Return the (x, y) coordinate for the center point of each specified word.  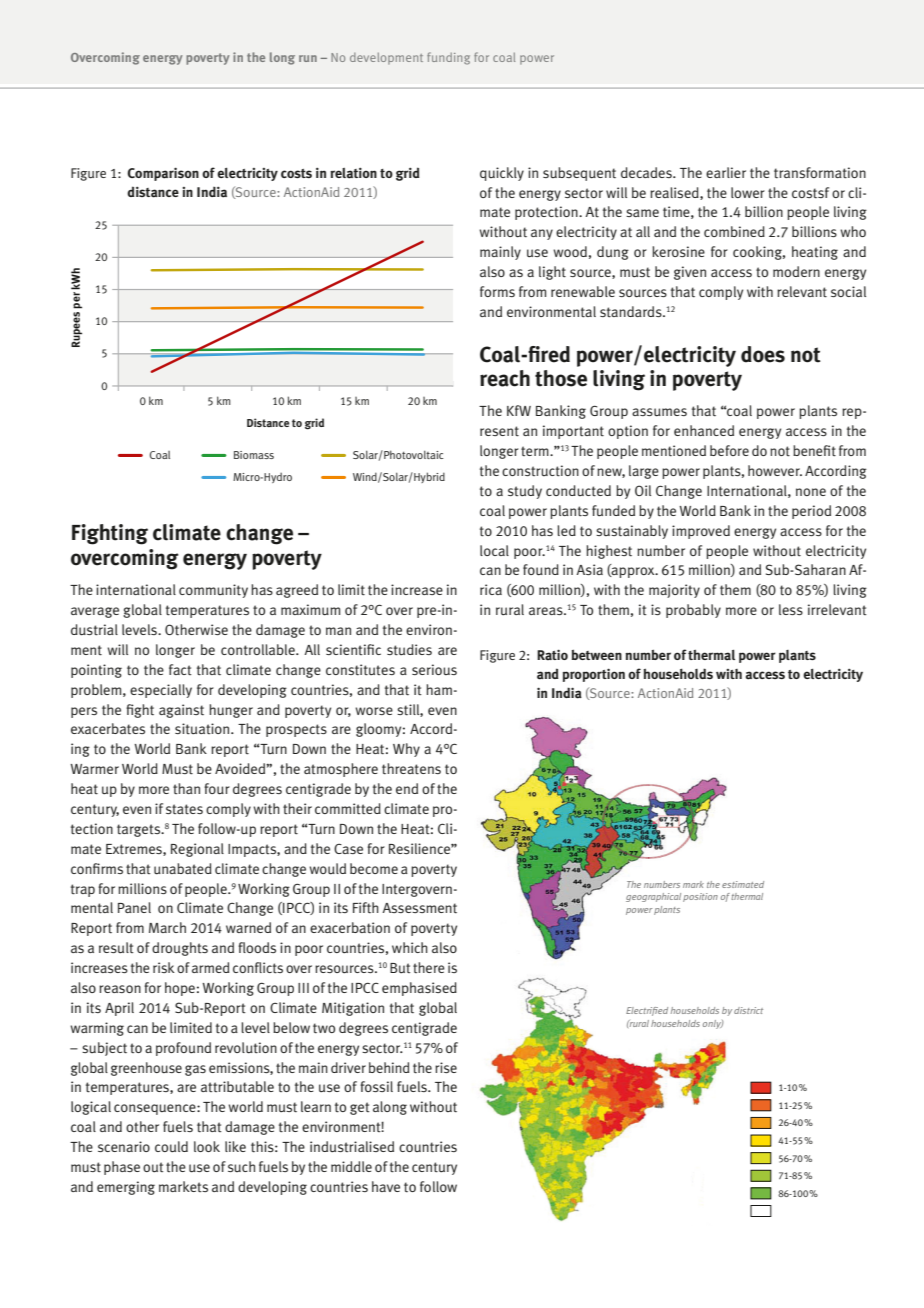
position (700, 897)
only (713, 1024)
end (407, 788)
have (386, 1186)
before (729, 450)
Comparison (163, 174)
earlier (726, 172)
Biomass (254, 455)
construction (540, 471)
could (171, 1147)
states (184, 809)
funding (448, 58)
